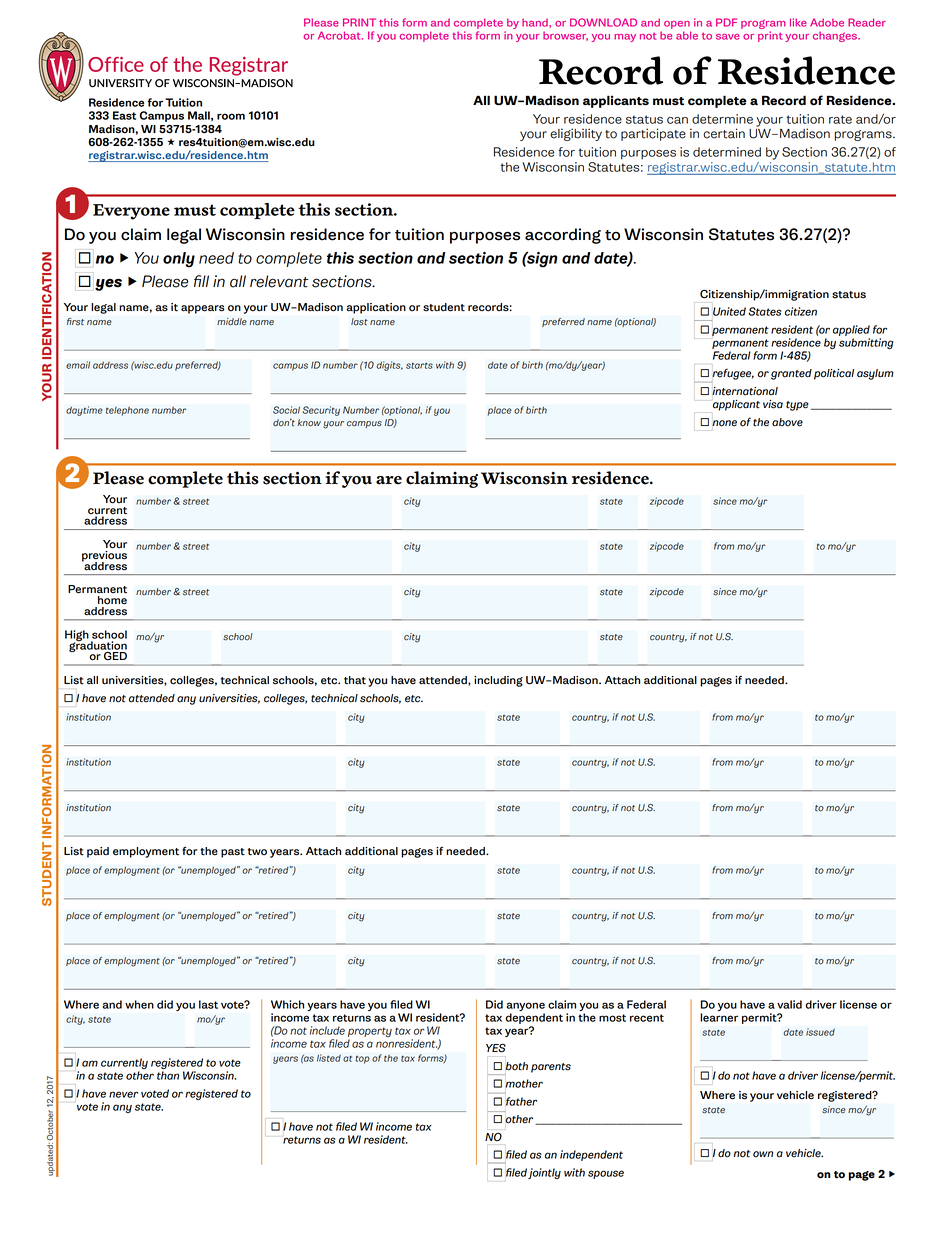 This screenshot has width=952, height=1233. What do you see at coordinates (233, 853) in the screenshot?
I see `past` at bounding box center [233, 853].
